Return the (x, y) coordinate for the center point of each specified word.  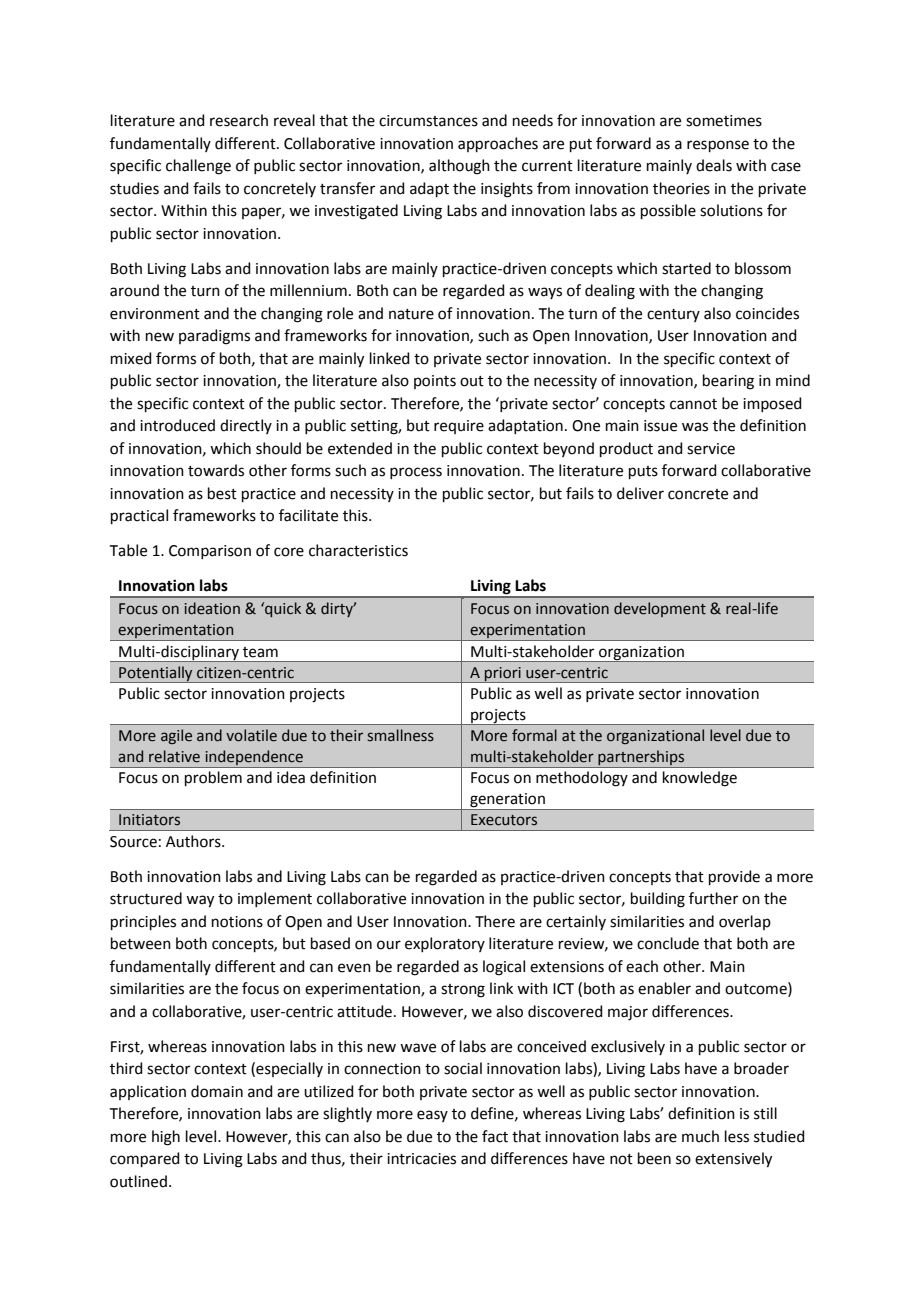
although (459, 167)
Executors (504, 820)
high (166, 1138)
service (711, 449)
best (222, 493)
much (700, 1136)
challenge (198, 167)
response (718, 146)
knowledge (700, 779)
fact (495, 1136)
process (416, 473)
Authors (194, 841)
